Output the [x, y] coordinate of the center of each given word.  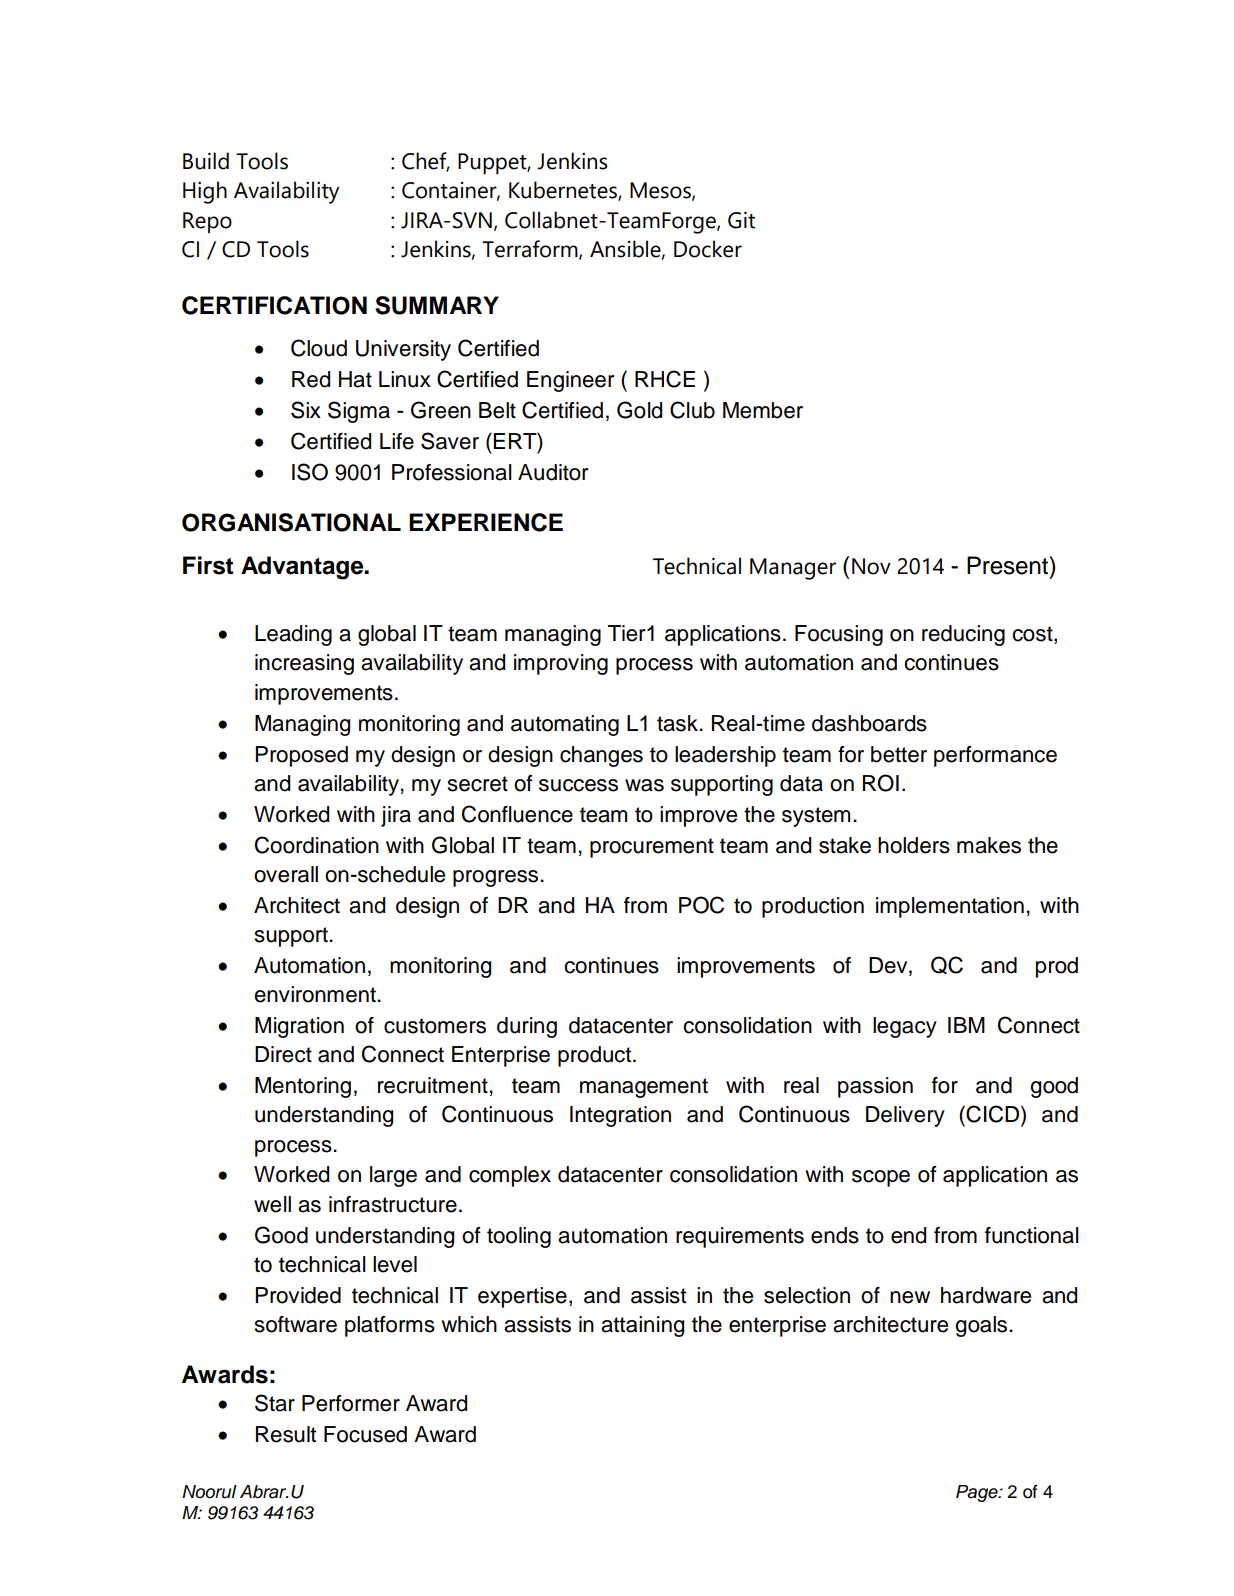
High [205, 192]
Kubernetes [564, 191]
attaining [642, 1326]
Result [286, 1434]
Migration [299, 1027]
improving [561, 664]
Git [741, 220]
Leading [293, 635]
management [644, 1088]
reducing [963, 635]
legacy [905, 1027]
